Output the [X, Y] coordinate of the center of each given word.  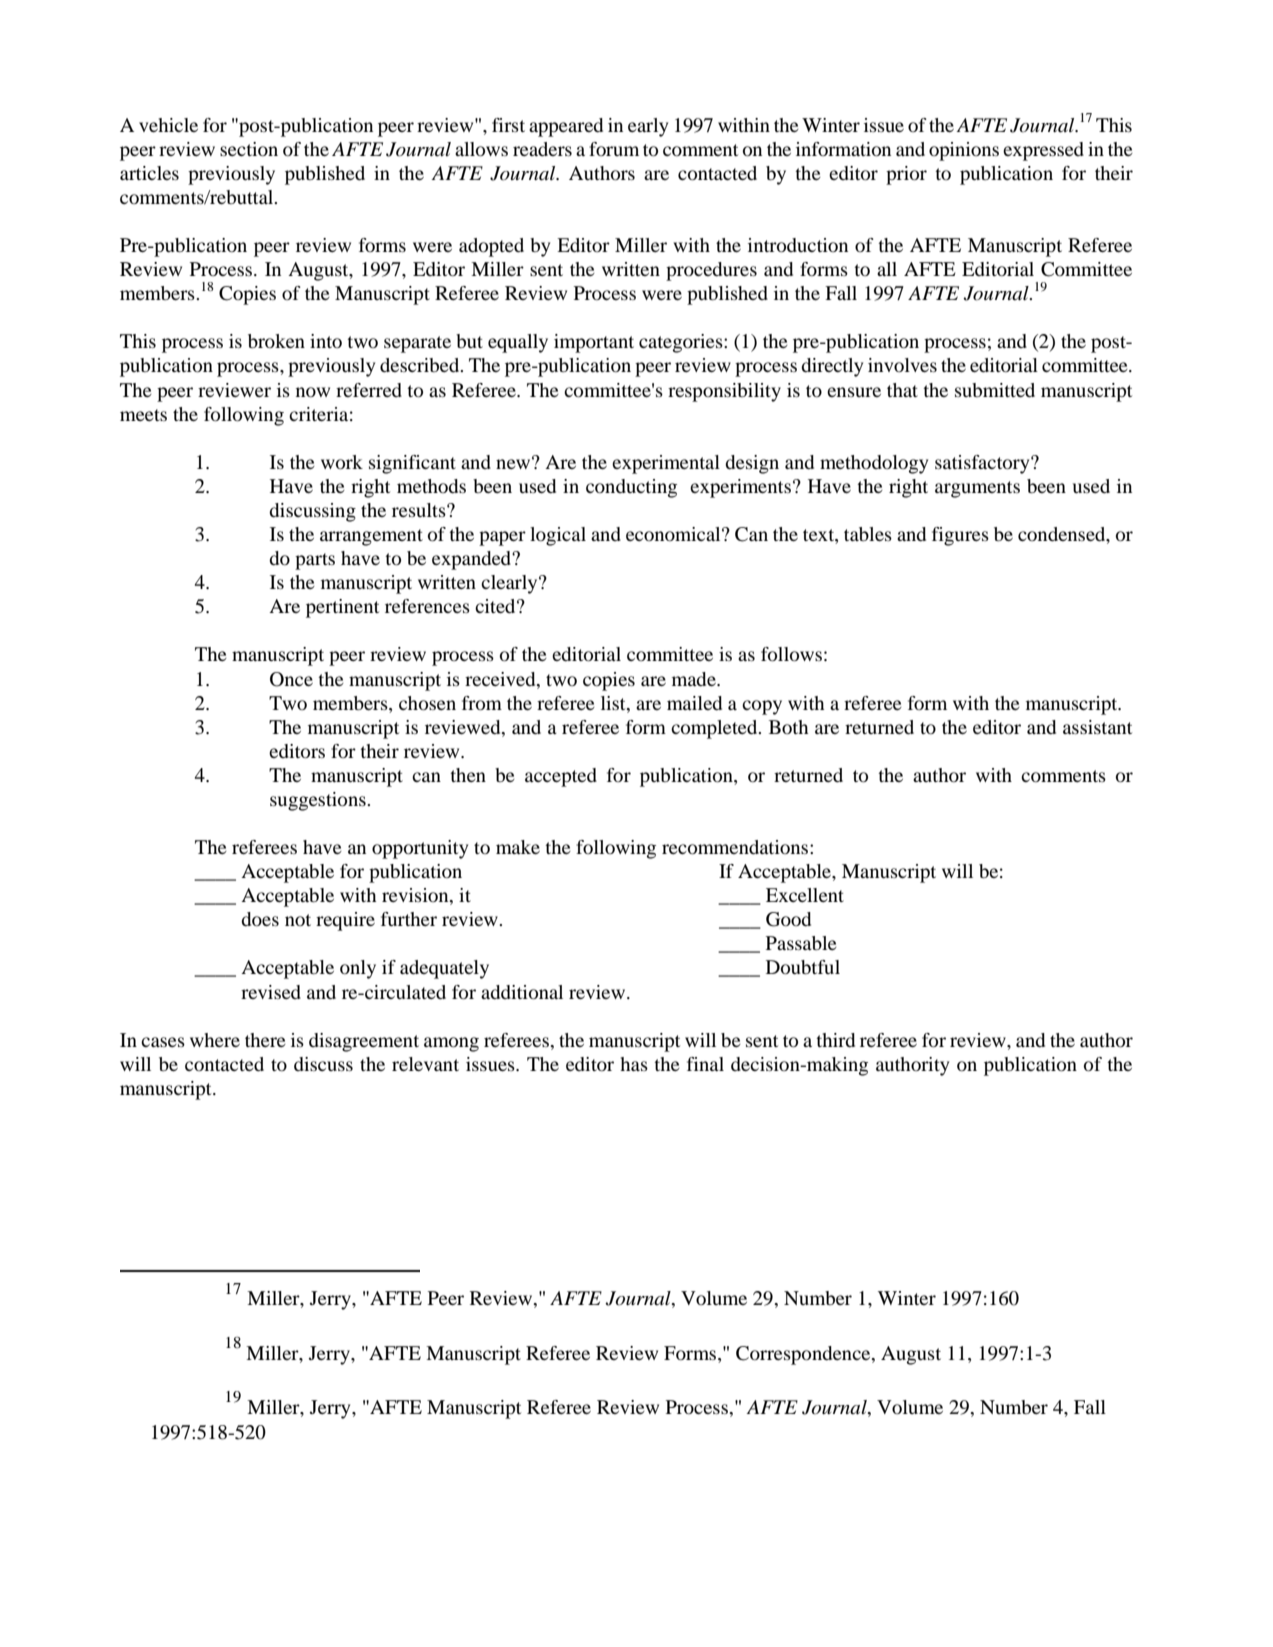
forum [614, 149]
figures [960, 536]
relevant [425, 1064]
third [835, 1040]
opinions [964, 151]
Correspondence [804, 1355]
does [260, 919]
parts [315, 561]
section [249, 149]
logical [558, 536]
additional [522, 992]
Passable [801, 943]
